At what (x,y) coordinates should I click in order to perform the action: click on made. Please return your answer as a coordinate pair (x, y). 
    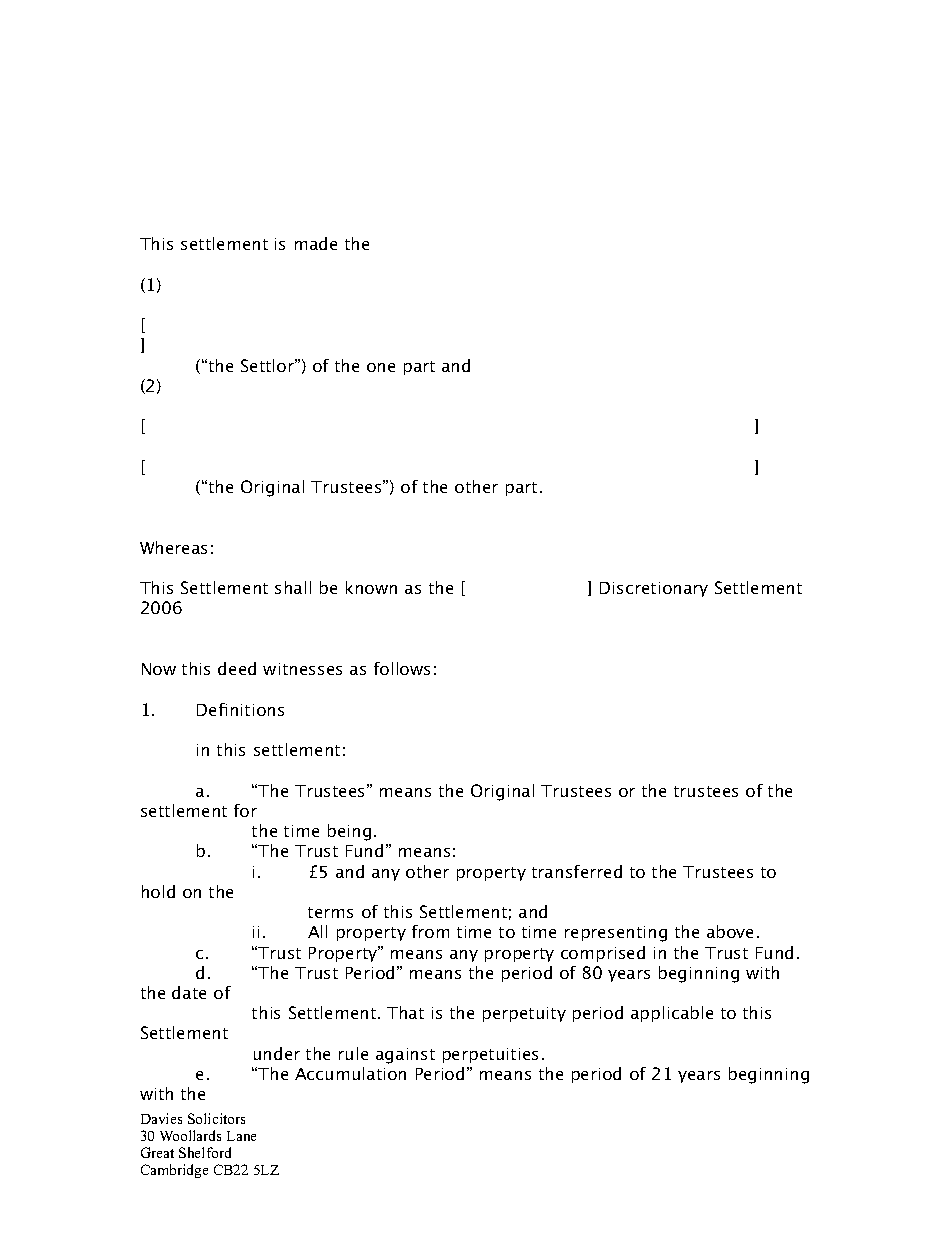
    Looking at the image, I should click on (316, 243).
